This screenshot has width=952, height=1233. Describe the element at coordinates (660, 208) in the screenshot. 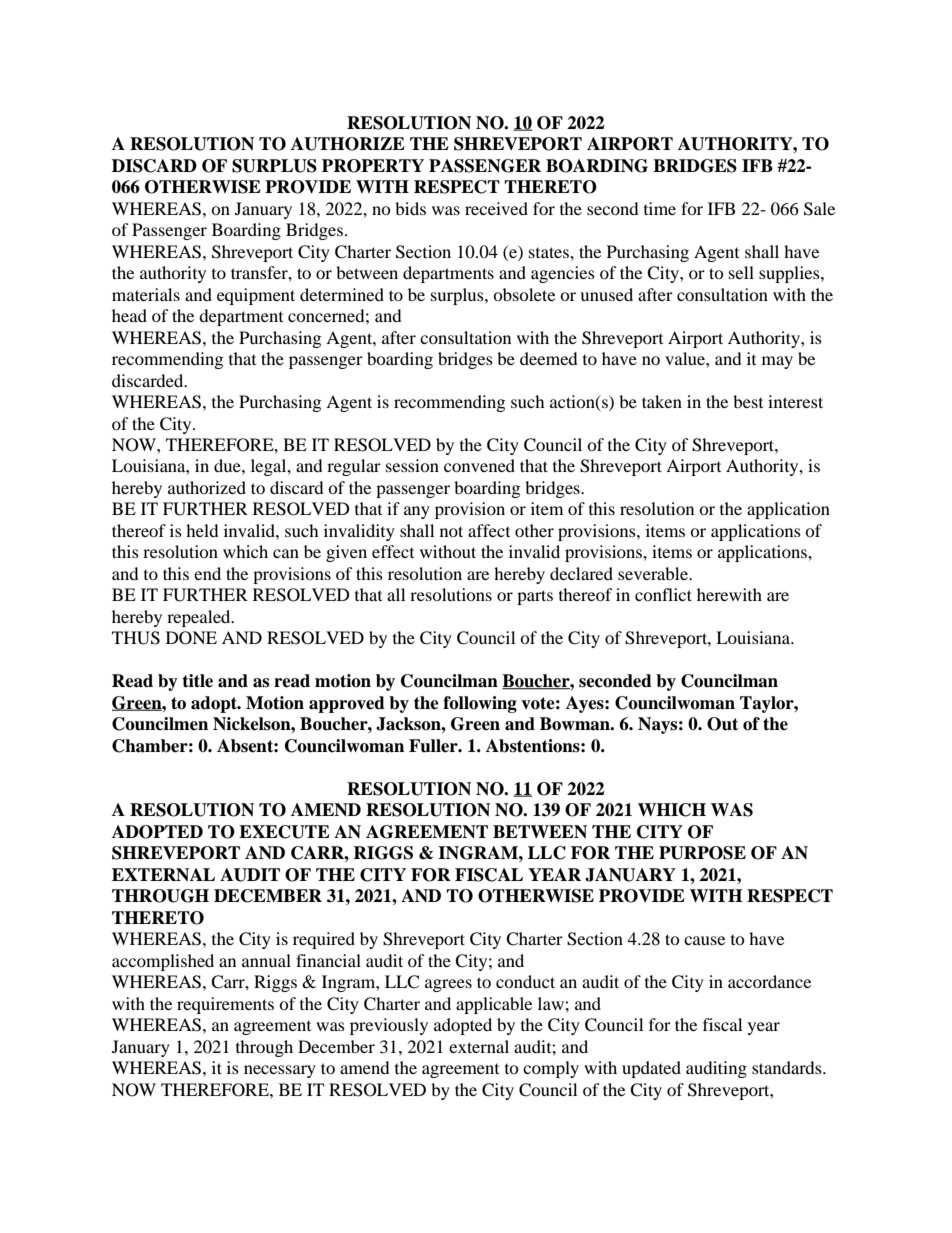

I see `time` at that location.
